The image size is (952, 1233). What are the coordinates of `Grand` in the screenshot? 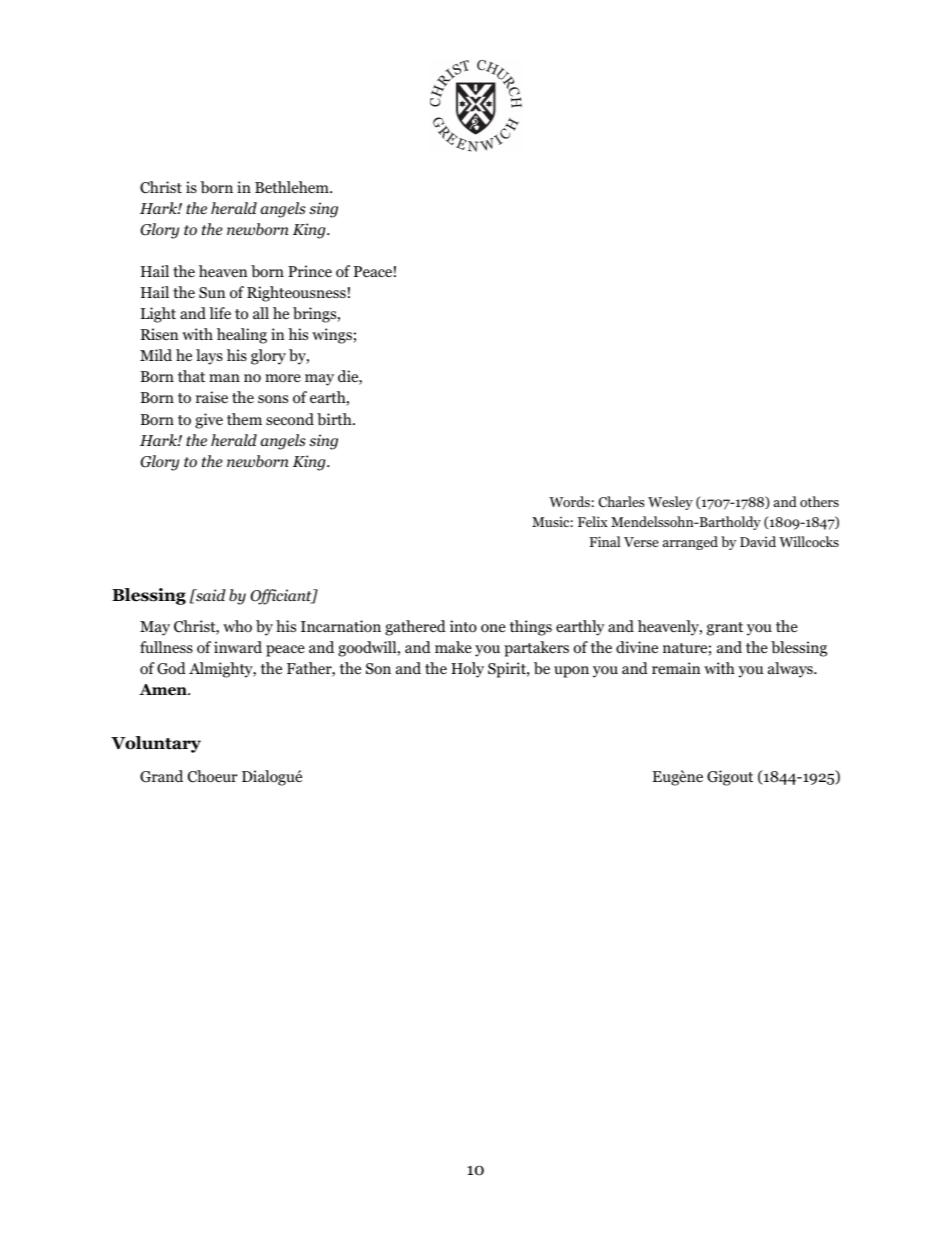 It's located at (161, 776).
